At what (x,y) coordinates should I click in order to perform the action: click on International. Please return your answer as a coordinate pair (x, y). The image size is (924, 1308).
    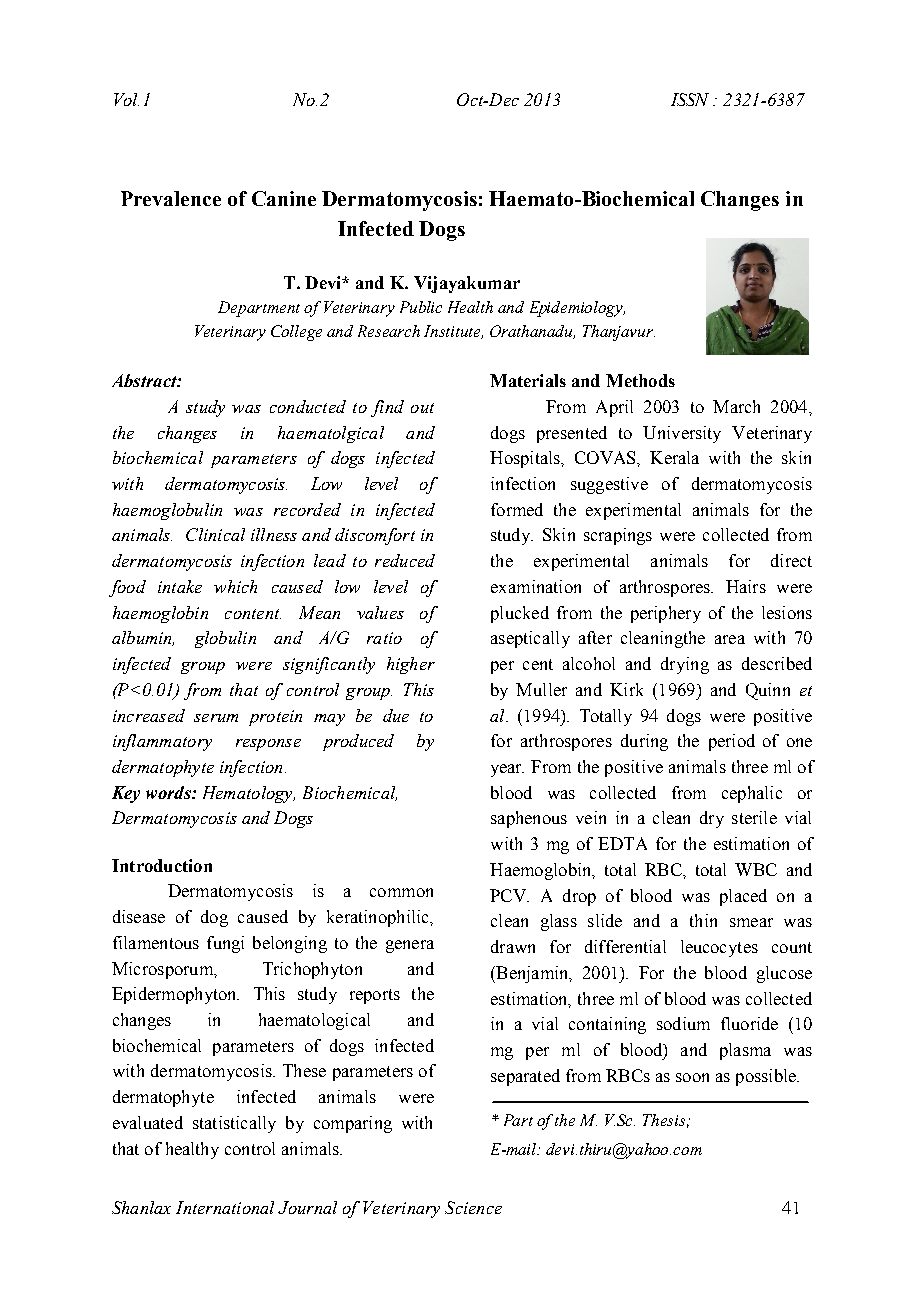
    Looking at the image, I should click on (225, 1207).
